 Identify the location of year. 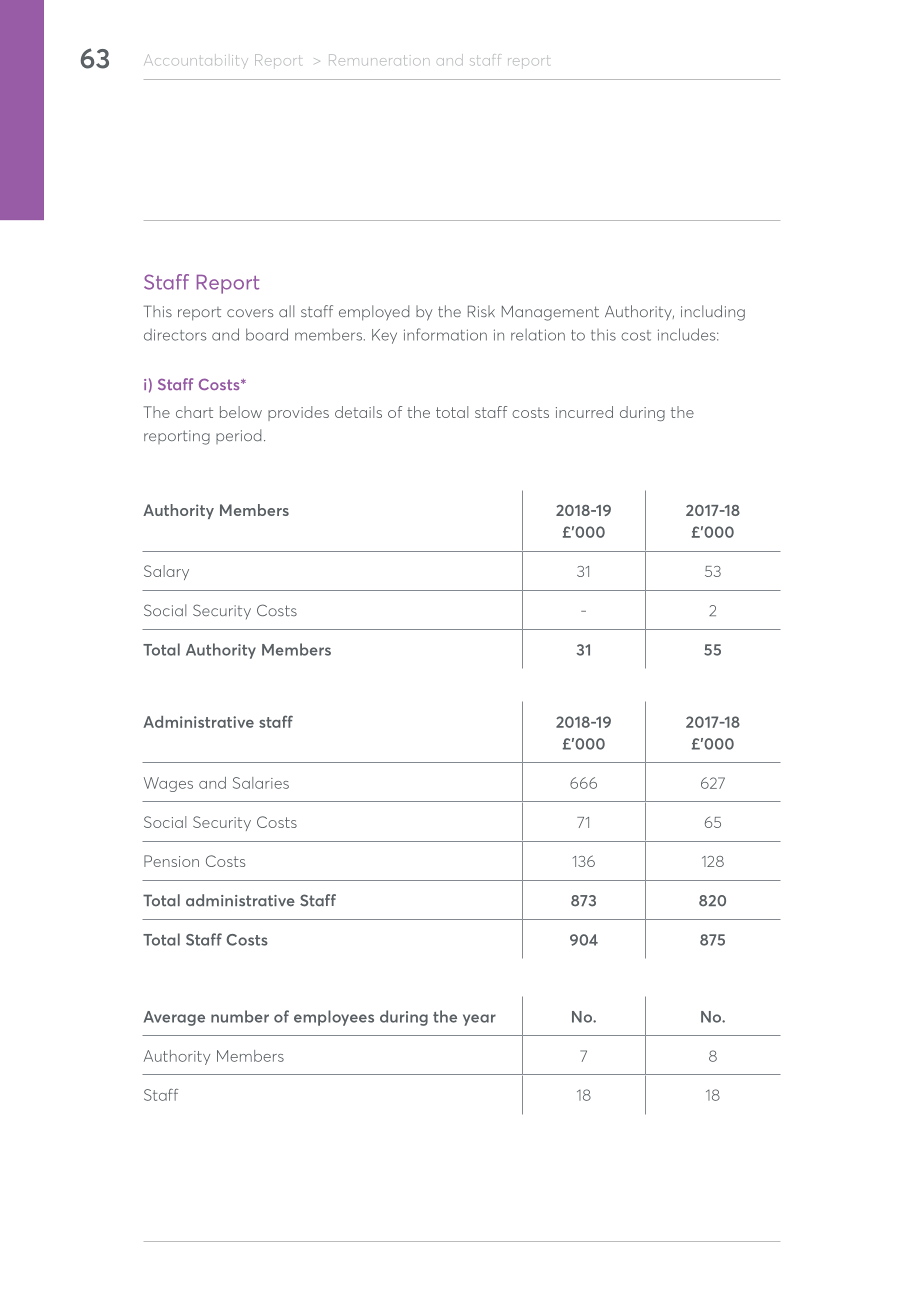
(479, 1020).
